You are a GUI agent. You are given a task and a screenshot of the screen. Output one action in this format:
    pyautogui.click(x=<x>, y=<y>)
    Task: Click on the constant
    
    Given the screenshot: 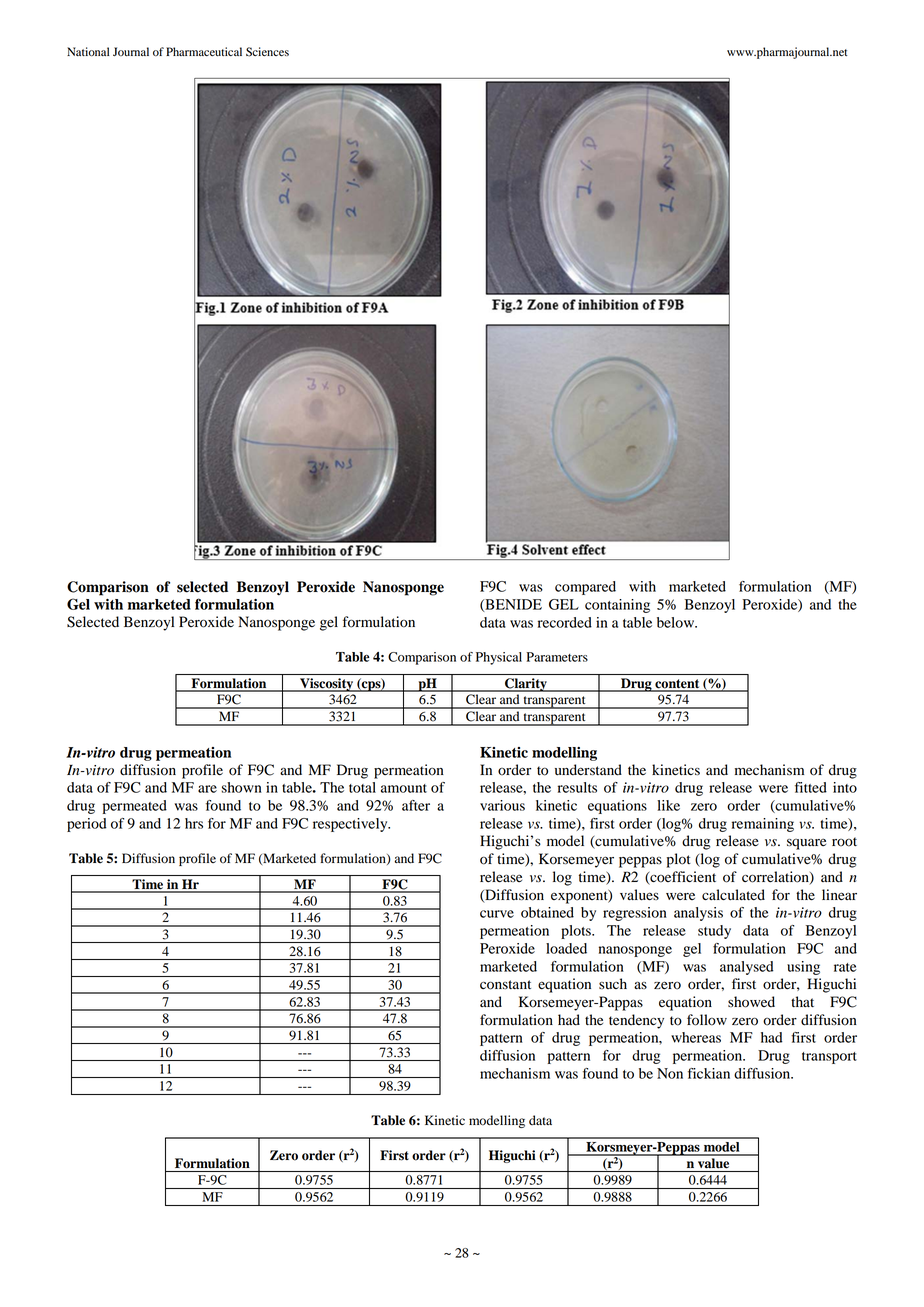 What is the action you would take?
    pyautogui.click(x=505, y=985)
